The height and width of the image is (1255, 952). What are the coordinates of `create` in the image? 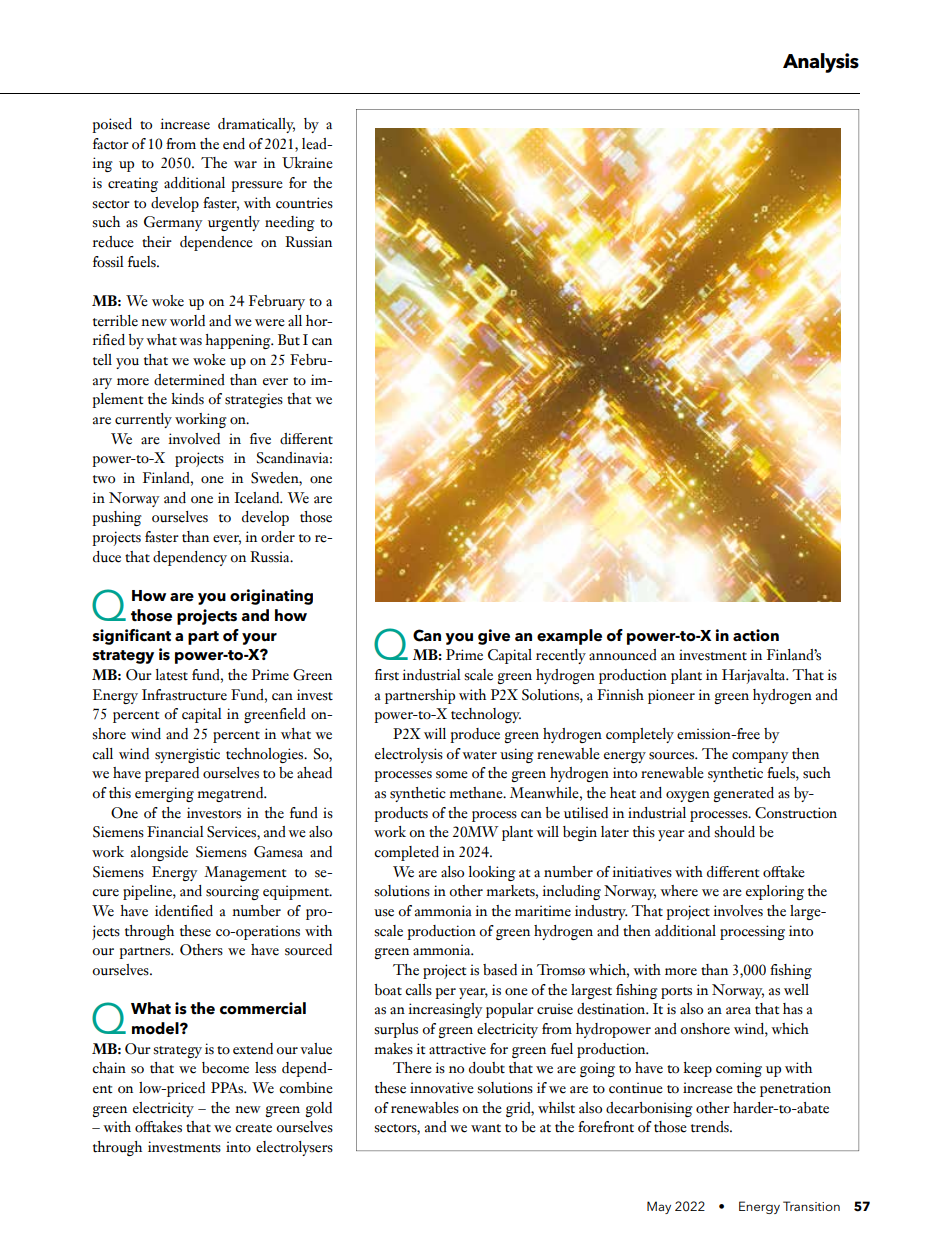 It's located at (253, 1128).
